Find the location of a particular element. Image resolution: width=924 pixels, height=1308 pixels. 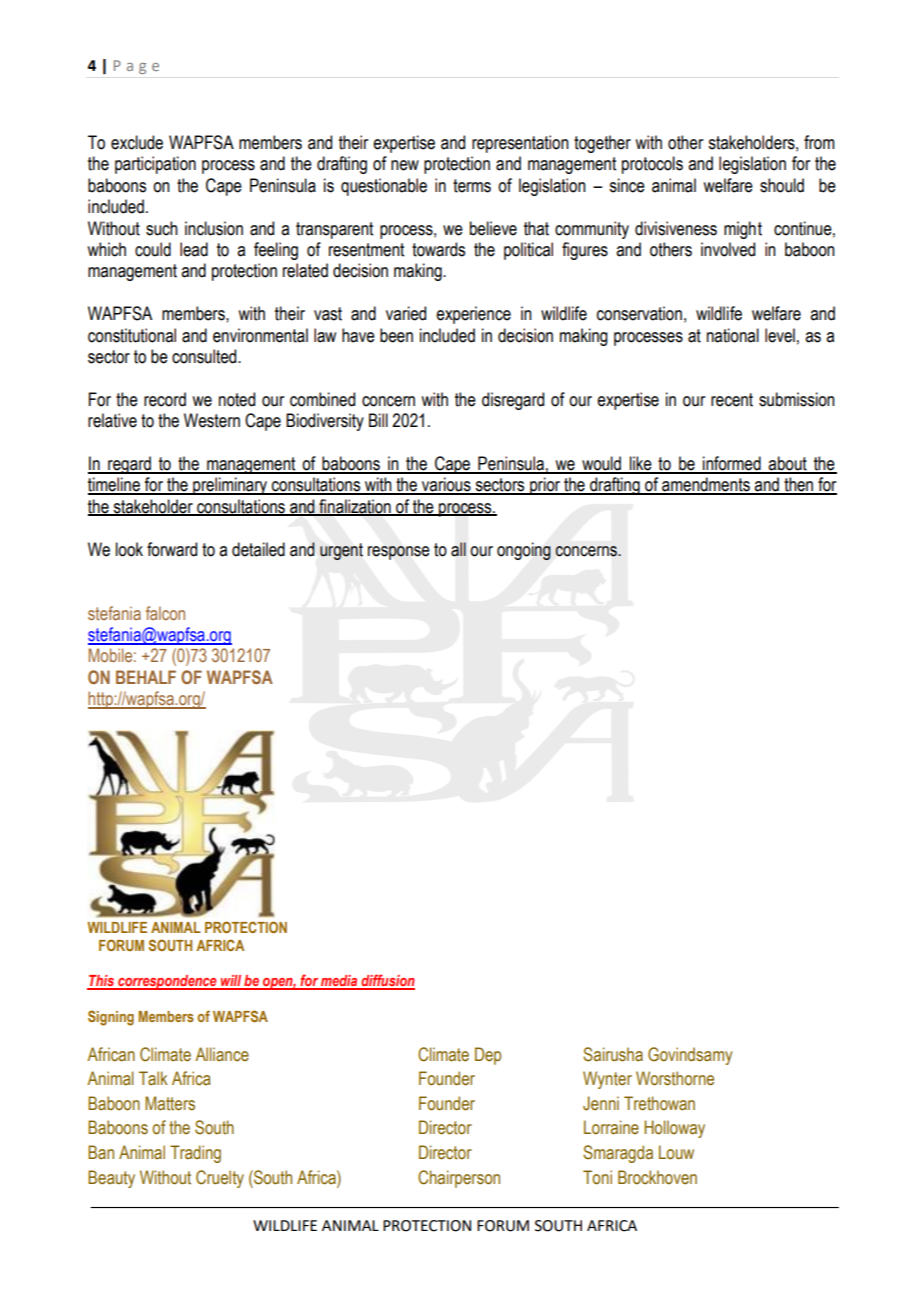

Chairperson is located at coordinates (459, 1179).
